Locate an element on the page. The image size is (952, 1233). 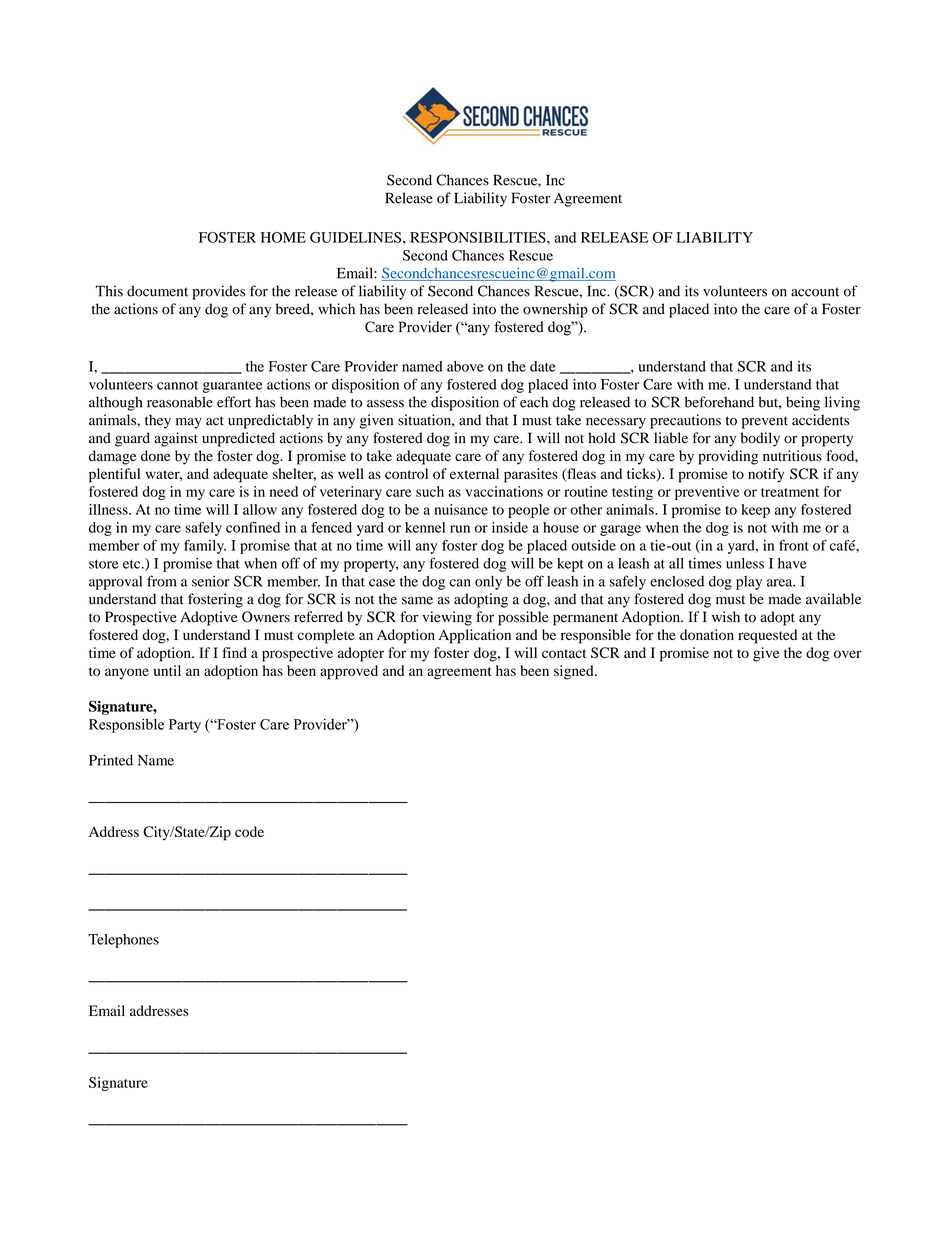
over is located at coordinates (848, 654).
